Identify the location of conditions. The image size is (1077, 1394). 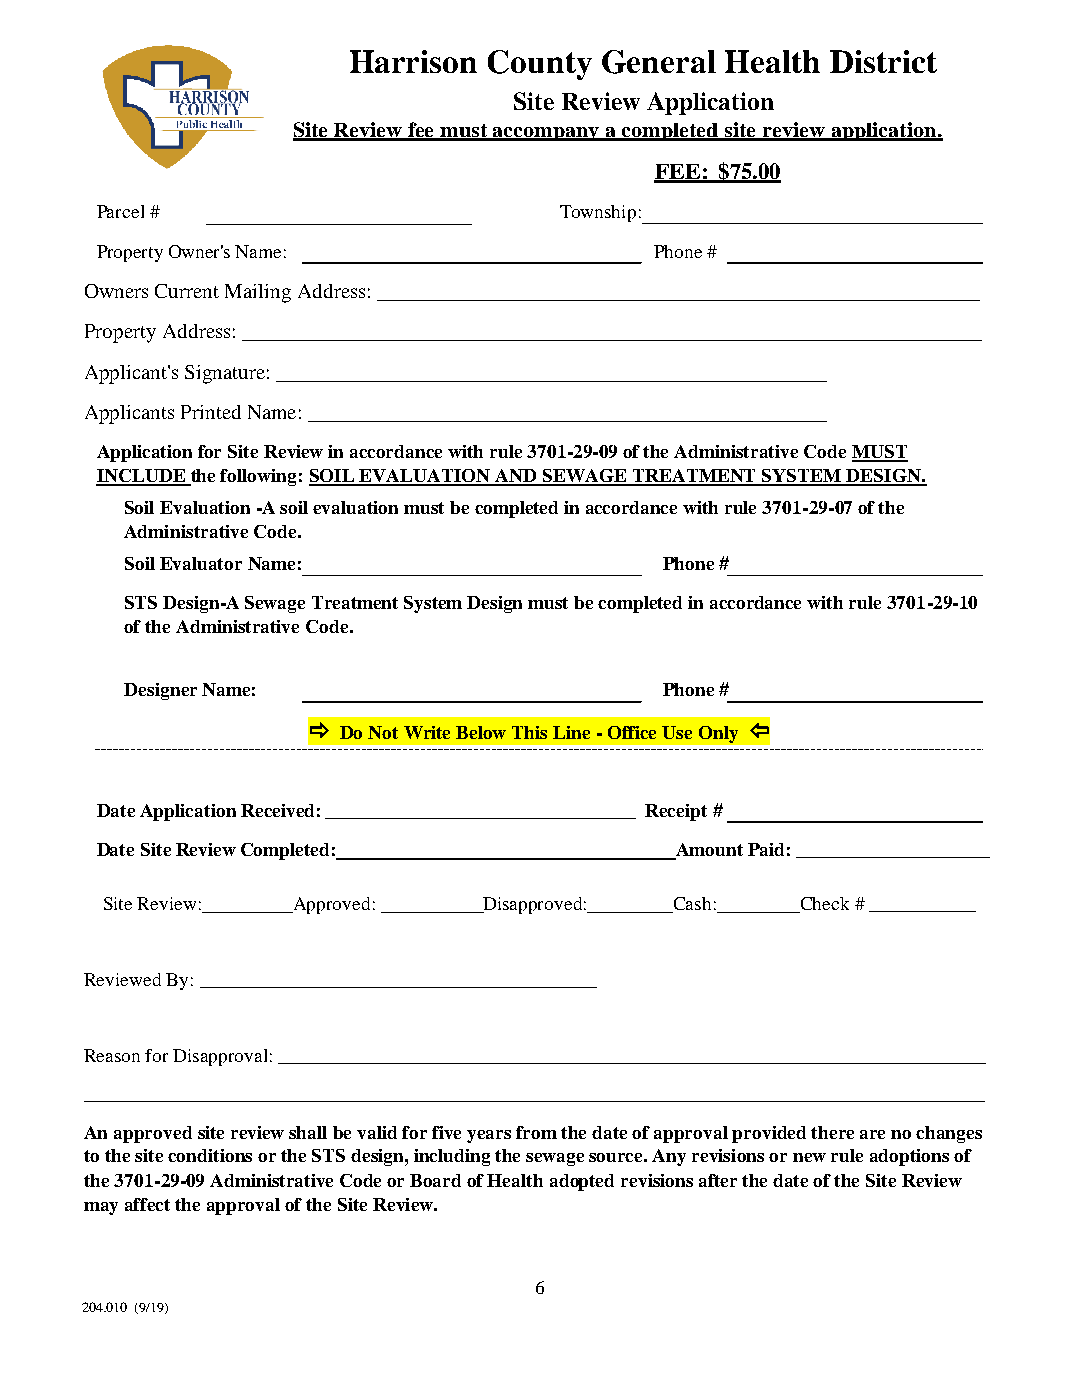
(210, 1155).
